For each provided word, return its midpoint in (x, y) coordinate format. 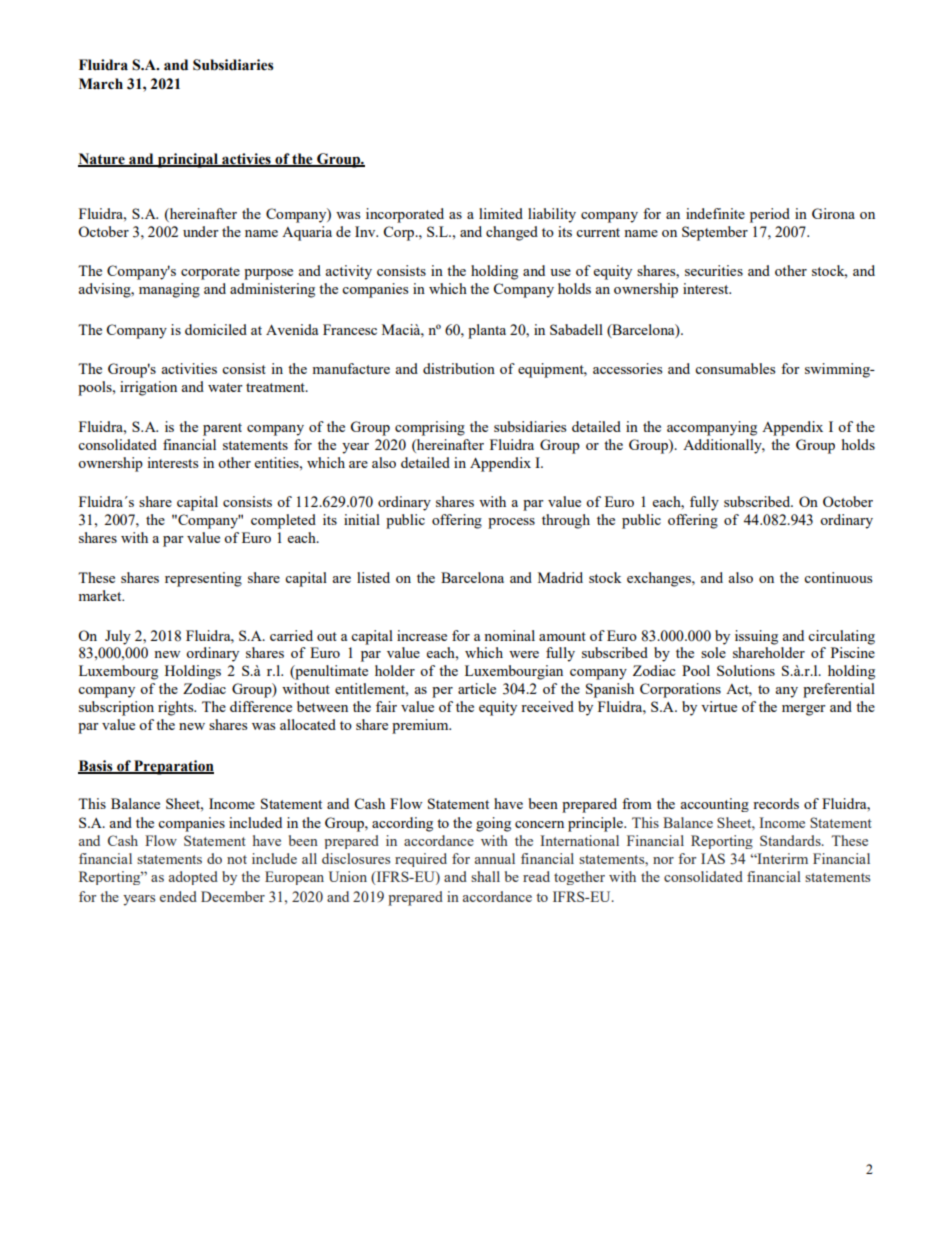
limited (501, 213)
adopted (193, 878)
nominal (509, 635)
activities (189, 368)
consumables (735, 368)
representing (203, 579)
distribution (459, 368)
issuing (756, 637)
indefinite (715, 213)
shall (485, 876)
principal (188, 160)
